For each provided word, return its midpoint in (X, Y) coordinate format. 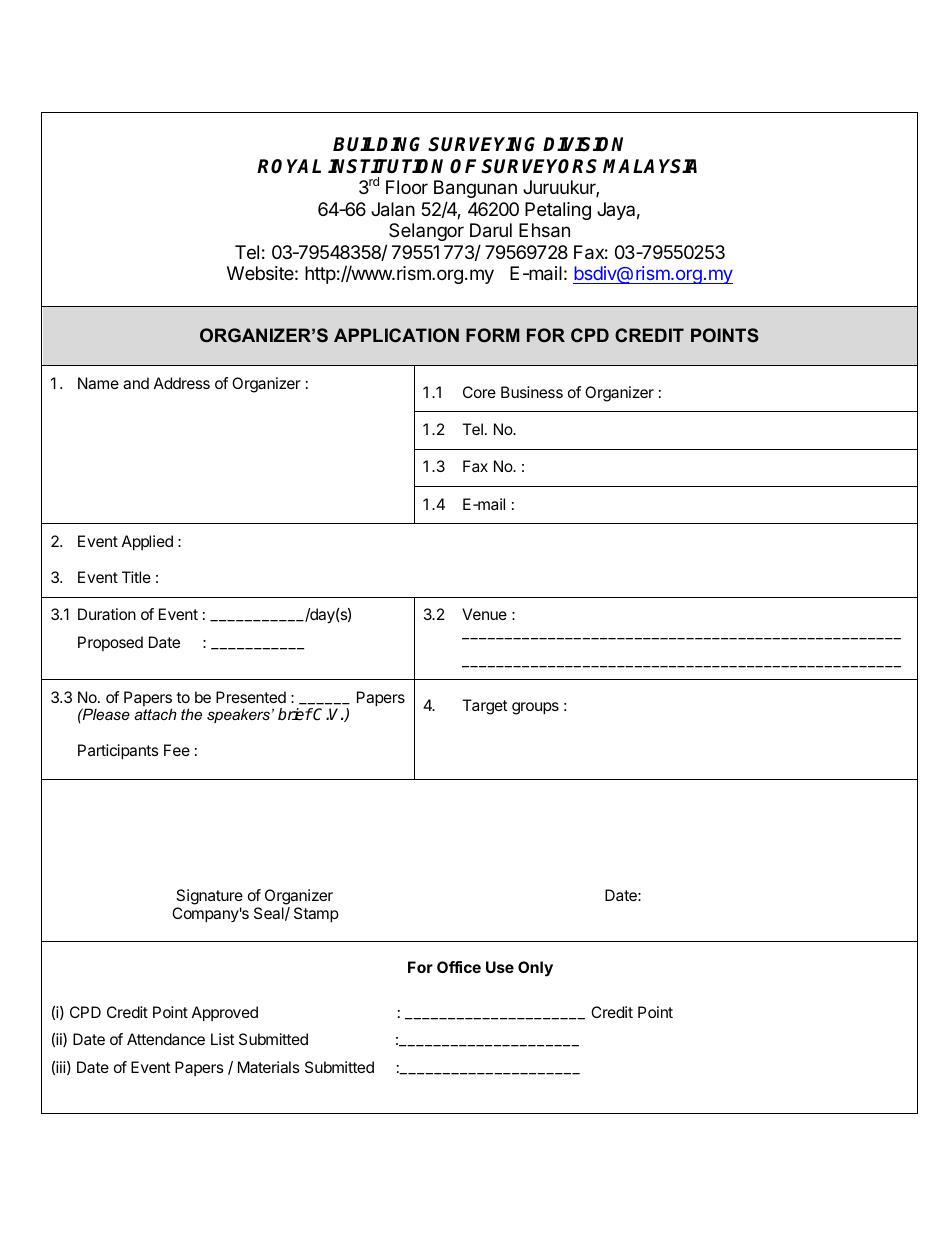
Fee (177, 750)
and (136, 383)
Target (485, 707)
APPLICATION (396, 335)
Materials (269, 1067)
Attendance (166, 1039)
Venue (484, 614)
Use (500, 967)
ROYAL (289, 166)
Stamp (316, 915)
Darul (491, 230)
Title (136, 577)
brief (295, 714)
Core (479, 392)
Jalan (393, 209)
